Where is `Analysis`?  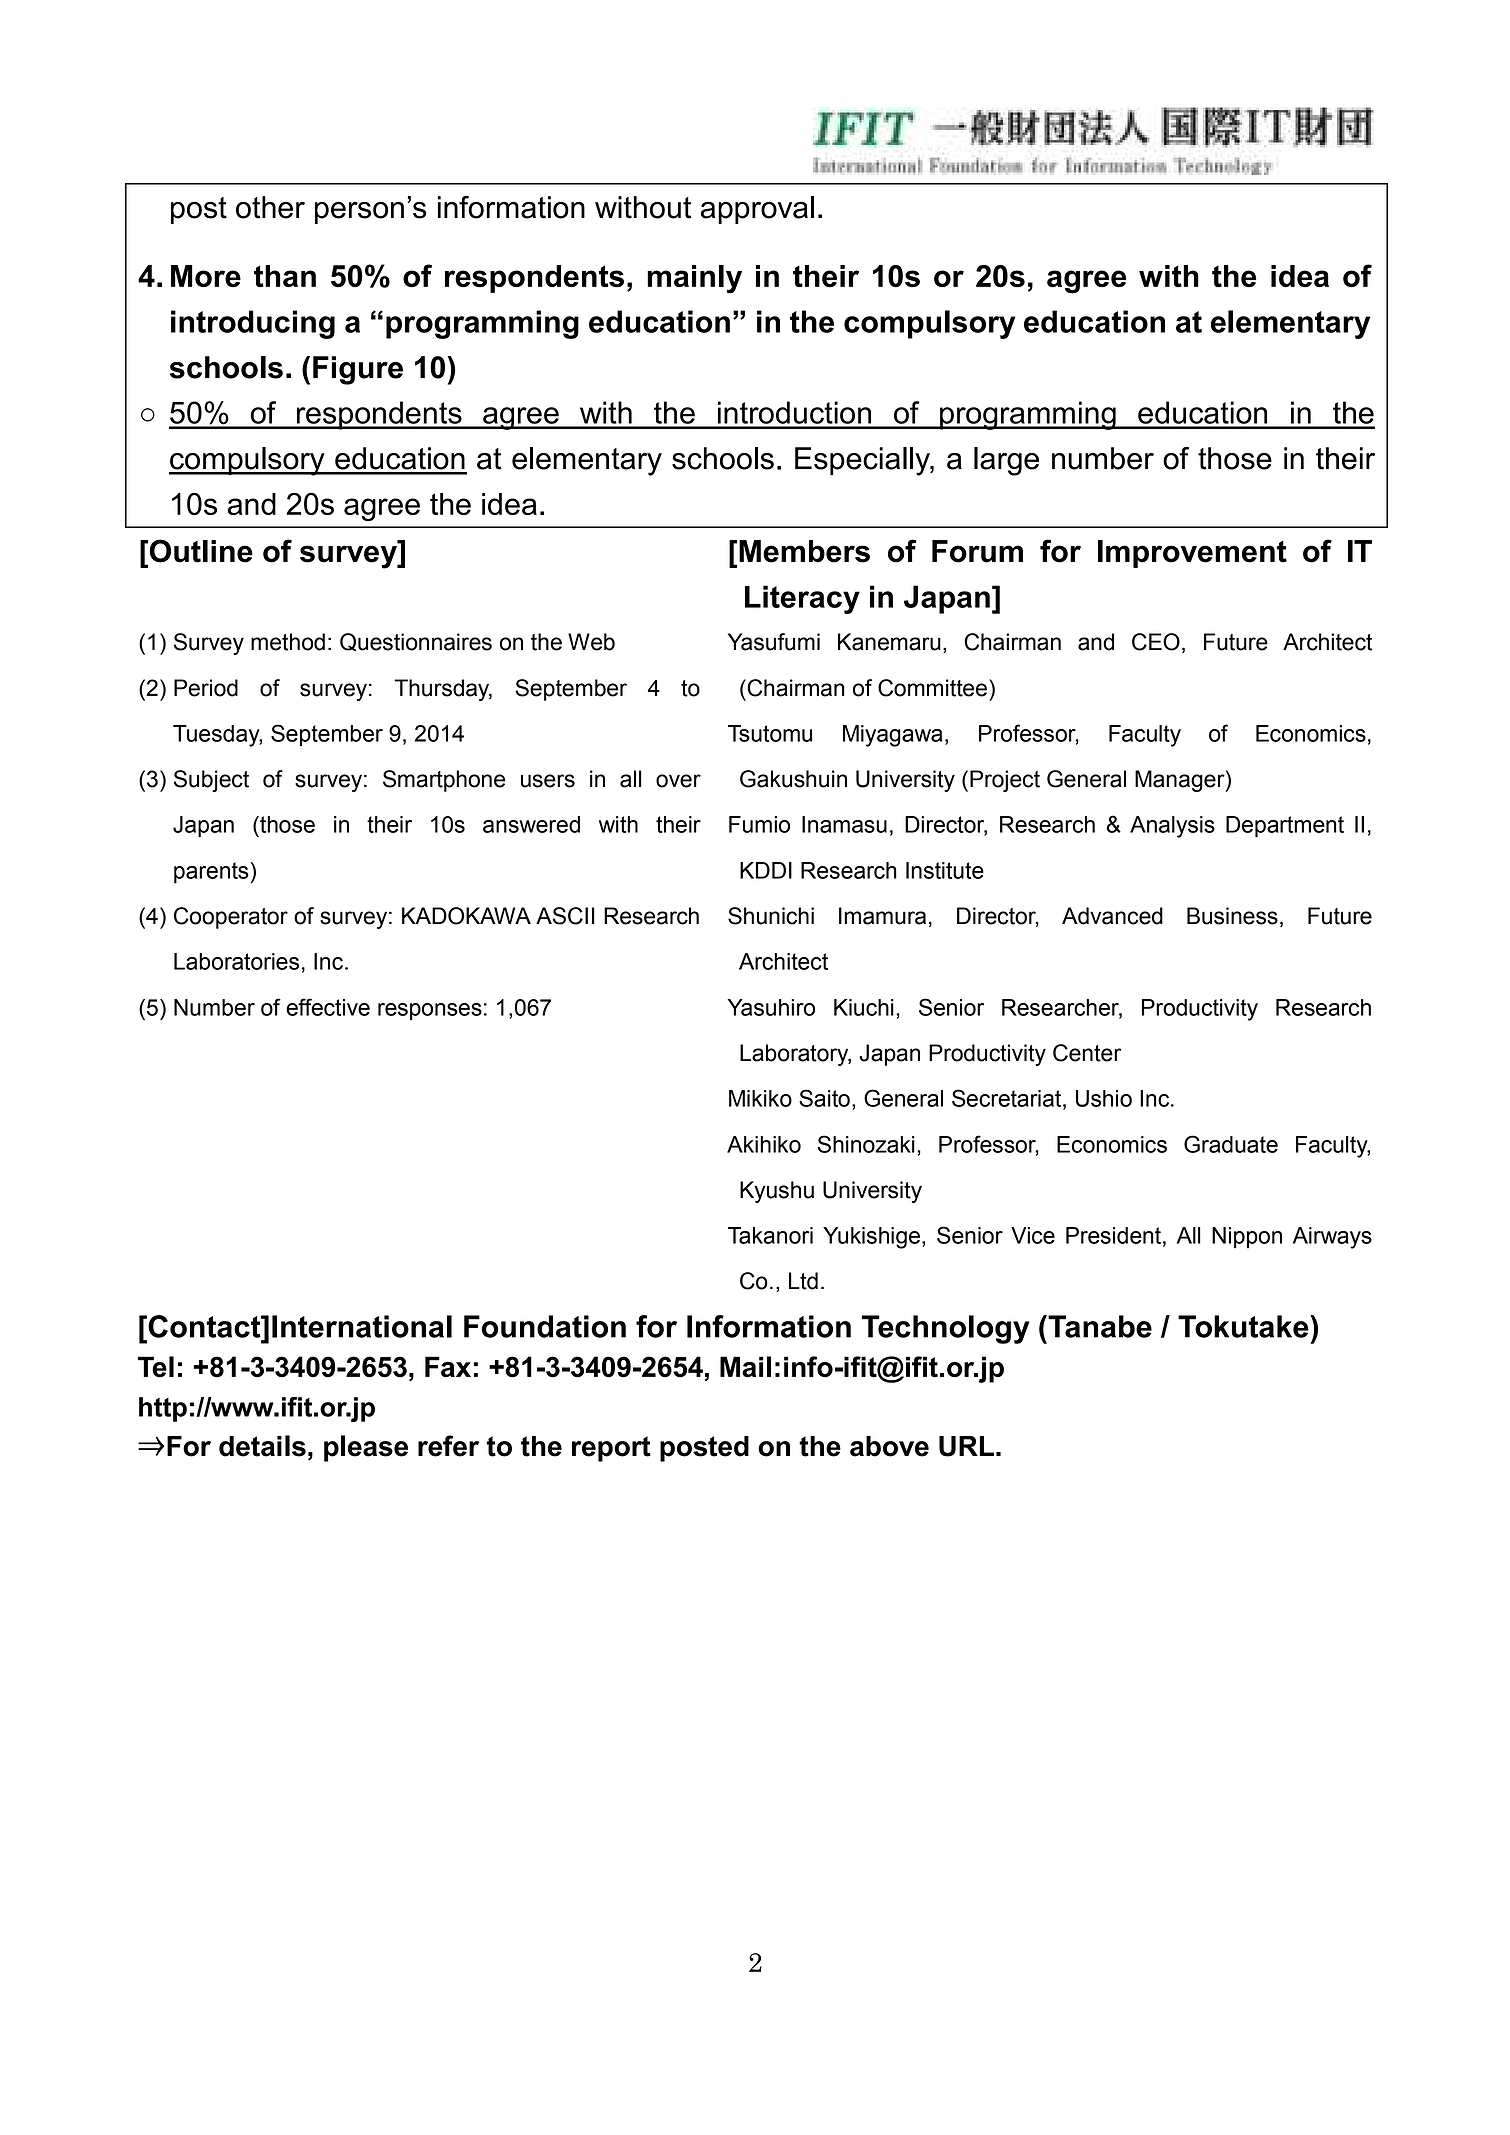
Analysis is located at coordinates (1172, 827).
